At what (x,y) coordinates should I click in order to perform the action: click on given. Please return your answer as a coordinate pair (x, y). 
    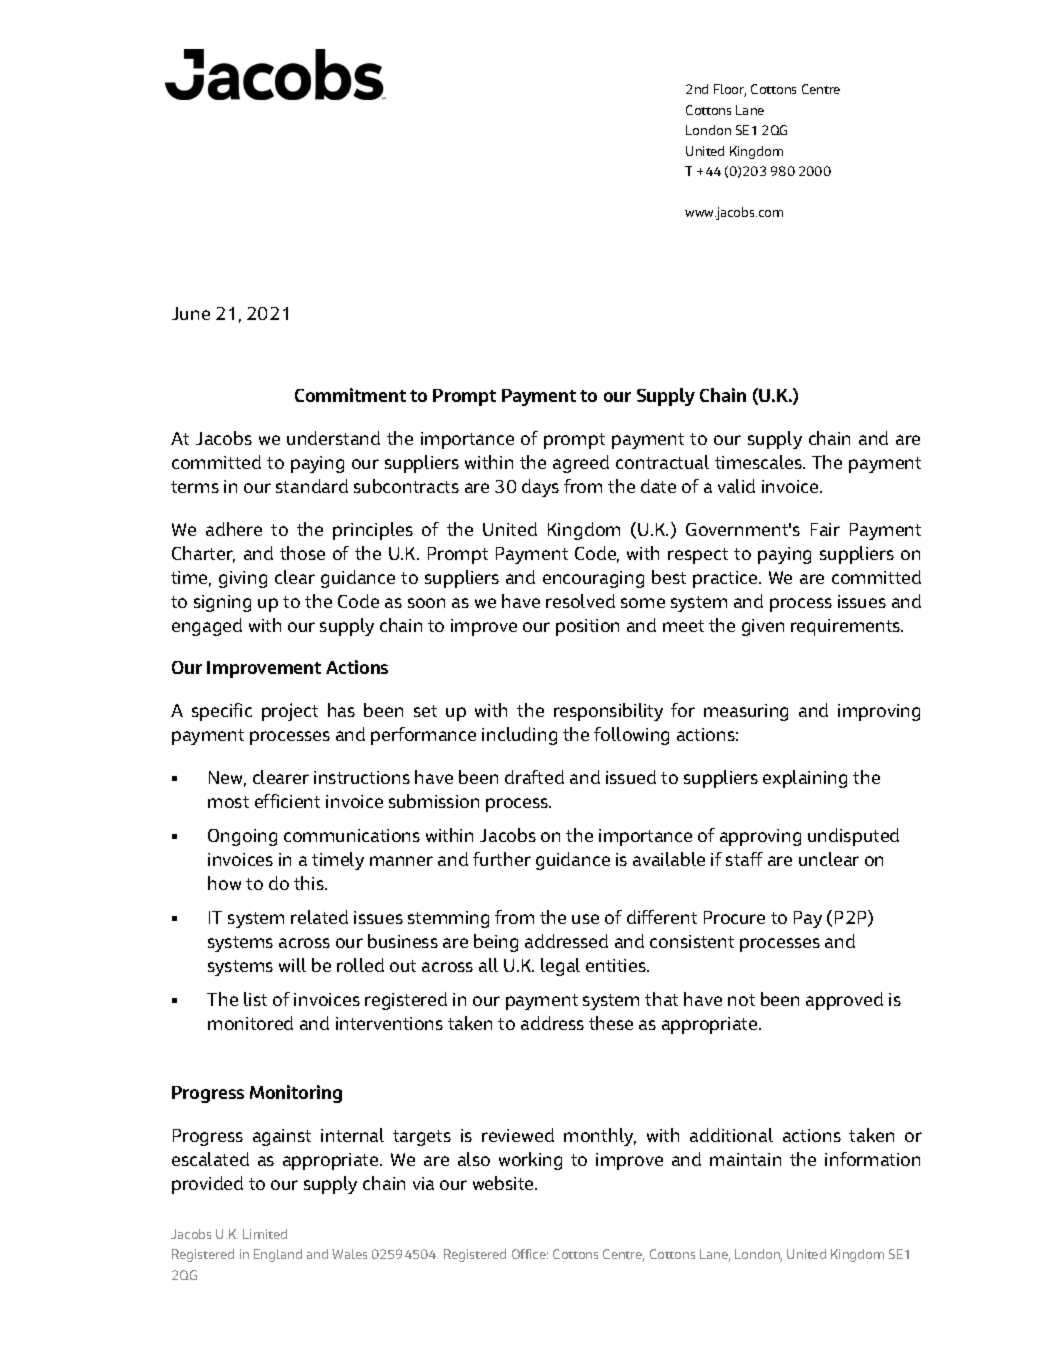
    Looking at the image, I should click on (763, 627).
